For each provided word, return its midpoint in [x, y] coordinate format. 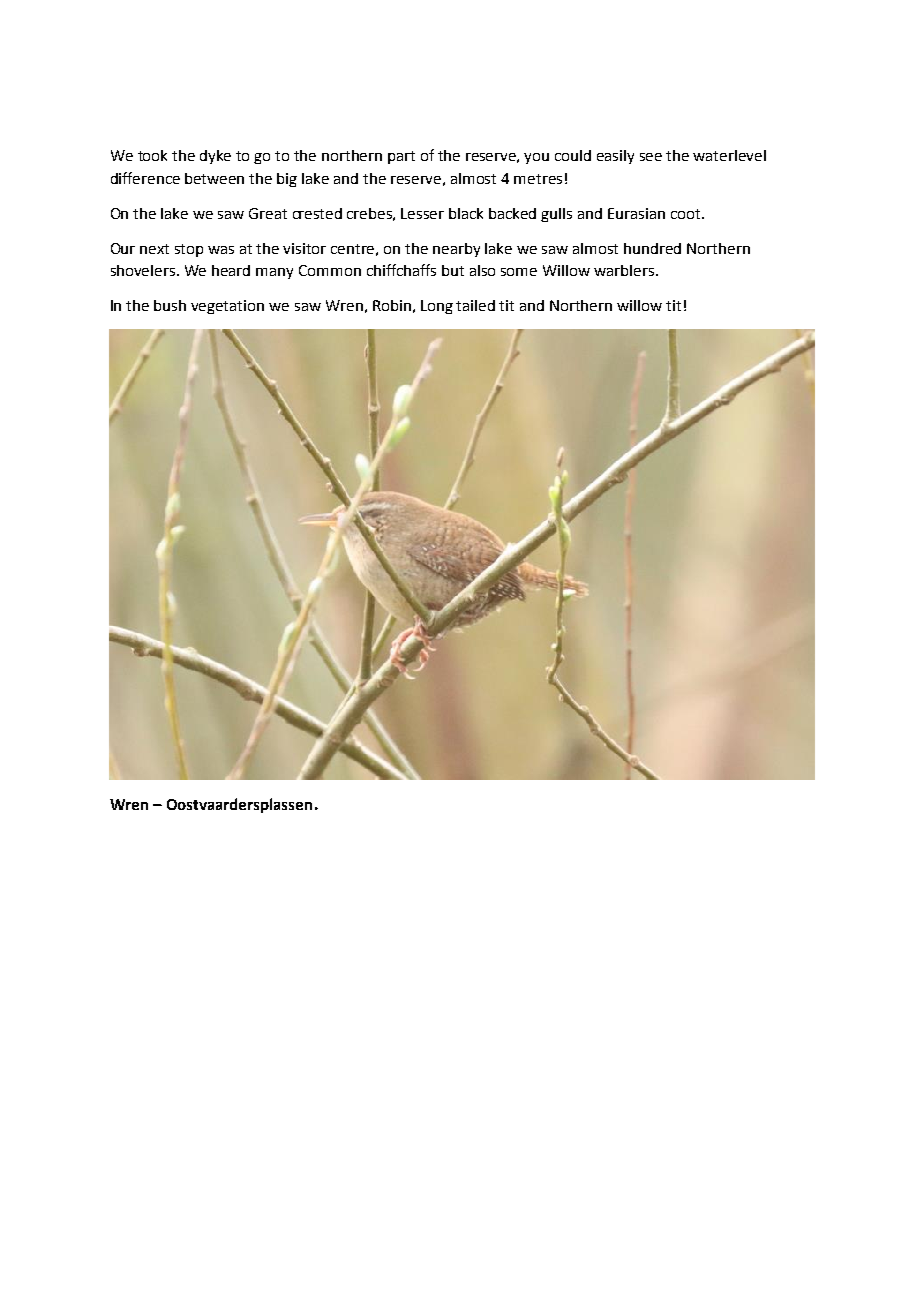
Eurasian [636, 213]
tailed [475, 305]
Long [437, 307]
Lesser [422, 213]
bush [170, 305]
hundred [652, 248]
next [154, 249]
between [214, 178]
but [453, 270]
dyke [215, 157]
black [466, 213]
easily [615, 157]
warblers [624, 270]
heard [231, 270]
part [401, 157]
